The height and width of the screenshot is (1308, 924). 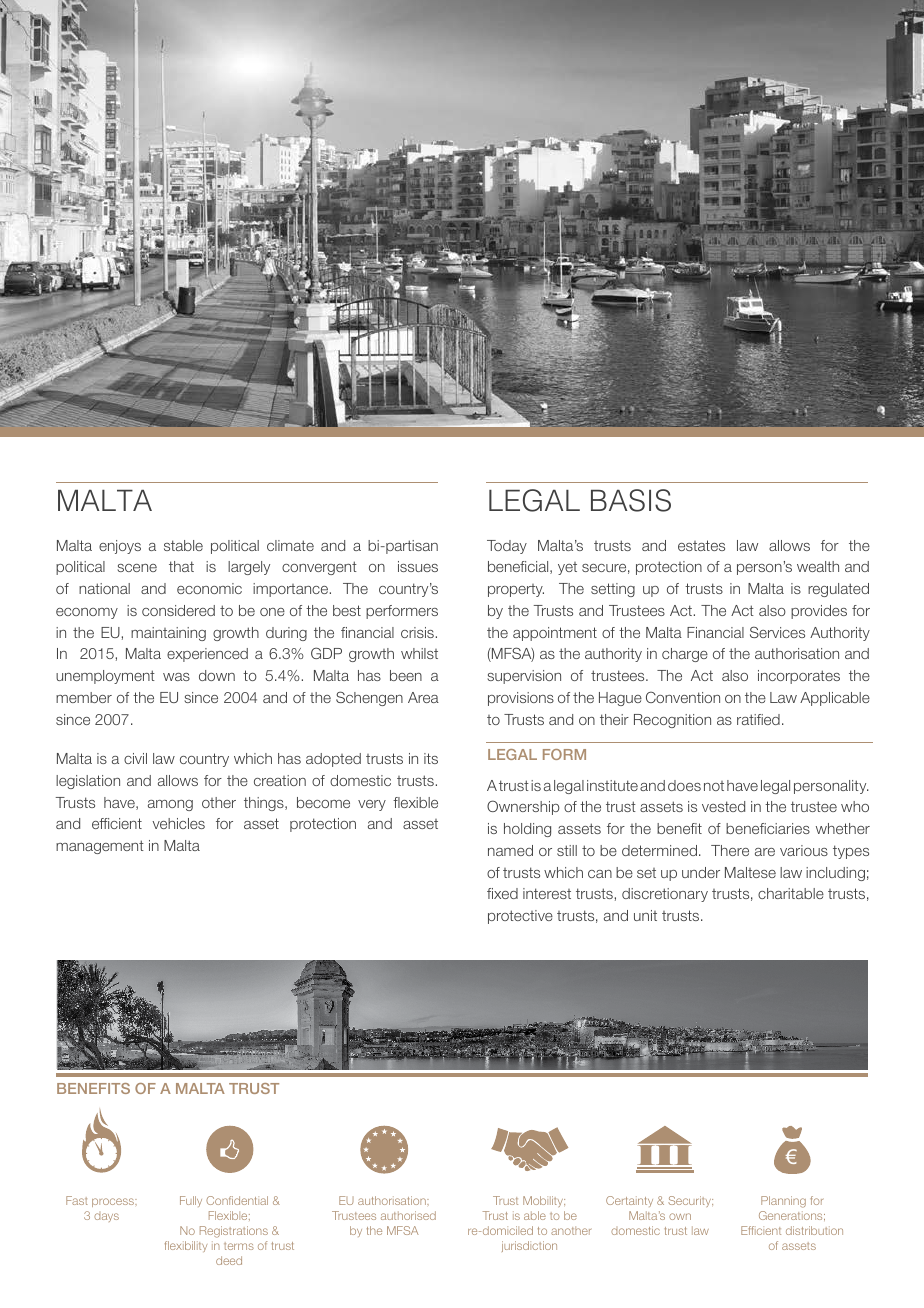 What do you see at coordinates (701, 545) in the screenshot?
I see `estates` at bounding box center [701, 545].
